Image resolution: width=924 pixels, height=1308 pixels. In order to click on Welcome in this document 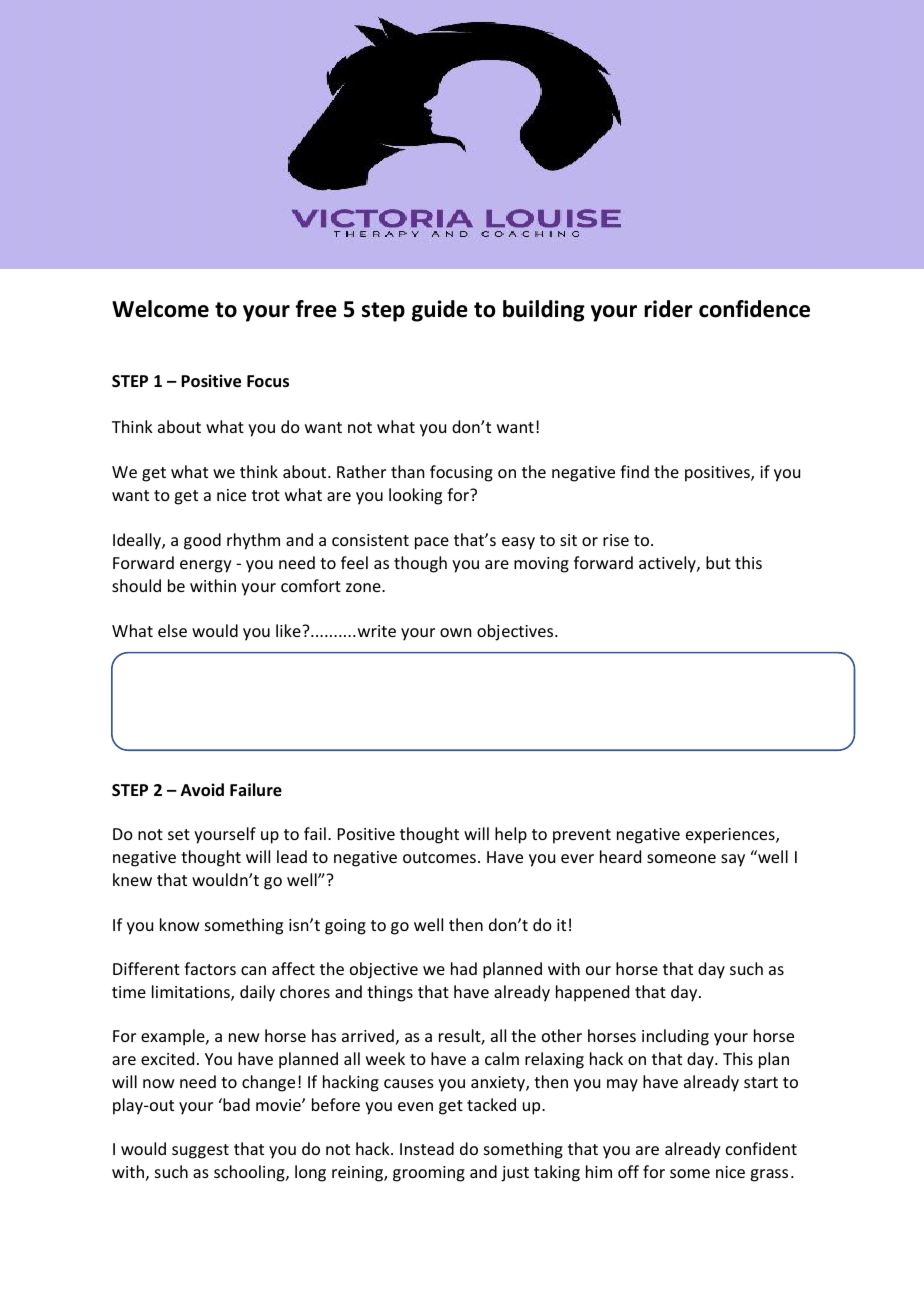, I will do `click(160, 309)`.
